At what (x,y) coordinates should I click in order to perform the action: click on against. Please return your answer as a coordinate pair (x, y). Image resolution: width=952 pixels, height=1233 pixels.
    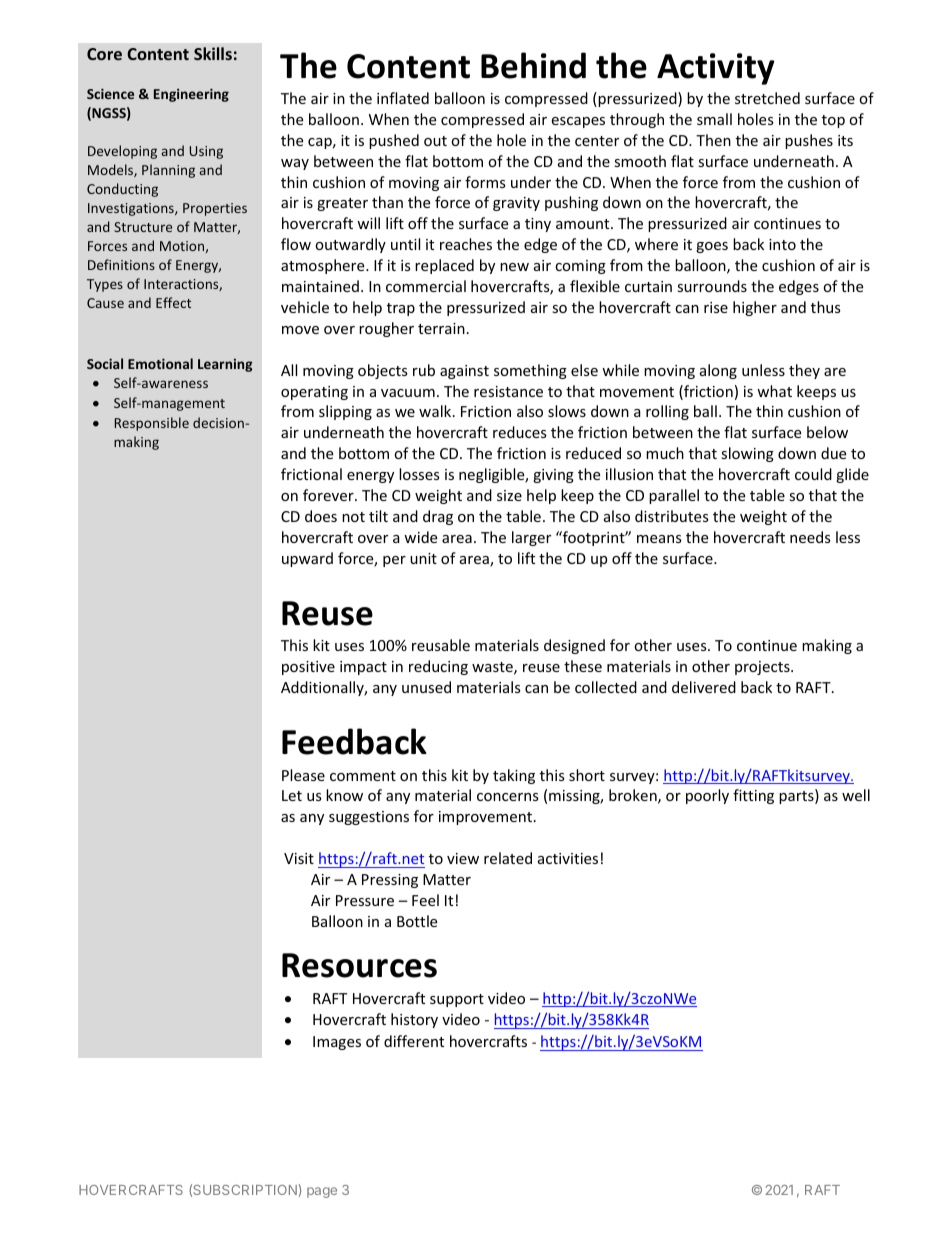
    Looking at the image, I should click on (464, 372).
